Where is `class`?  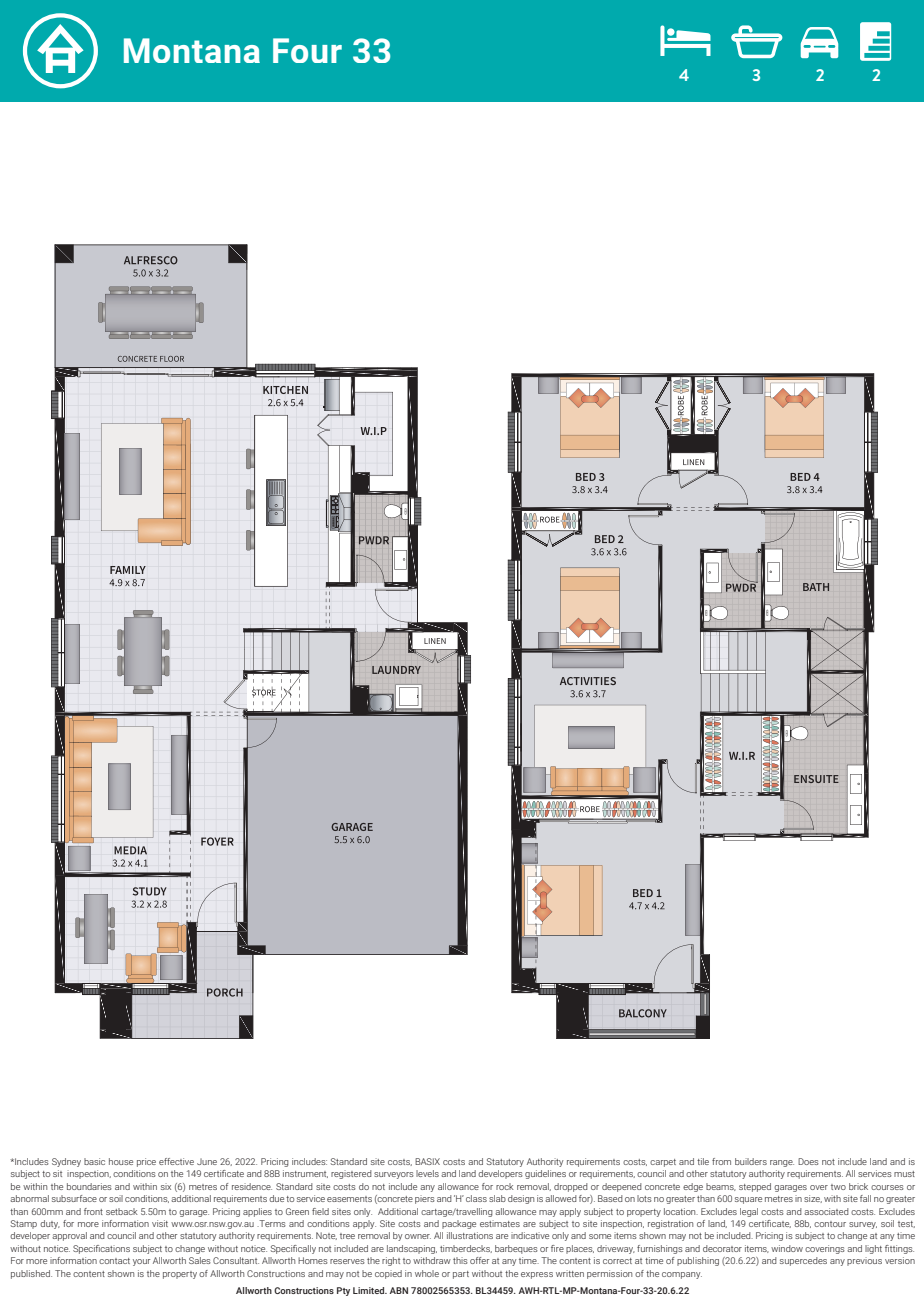
class is located at coordinates (476, 1198).
